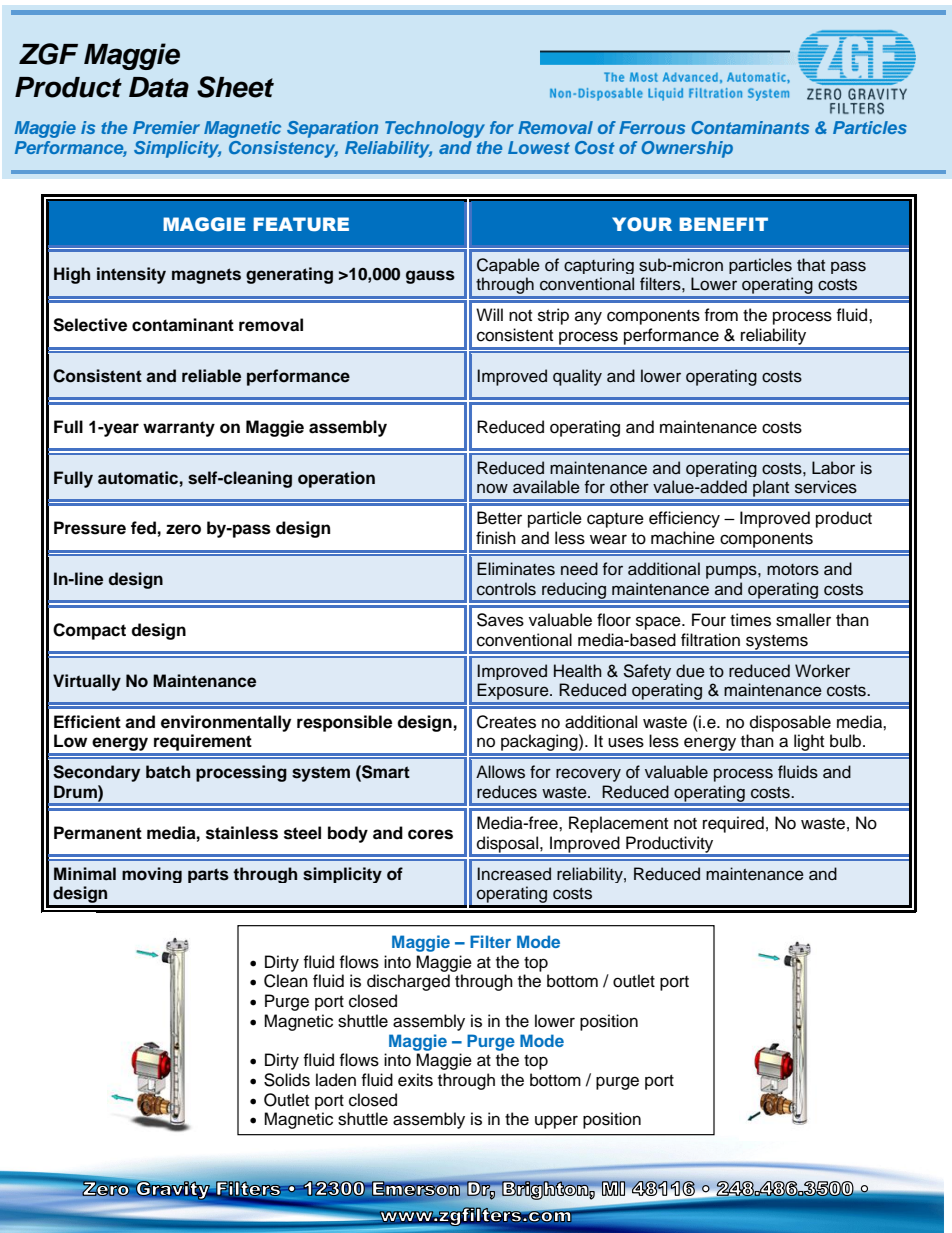  I want to click on Solids, so click(287, 1080).
